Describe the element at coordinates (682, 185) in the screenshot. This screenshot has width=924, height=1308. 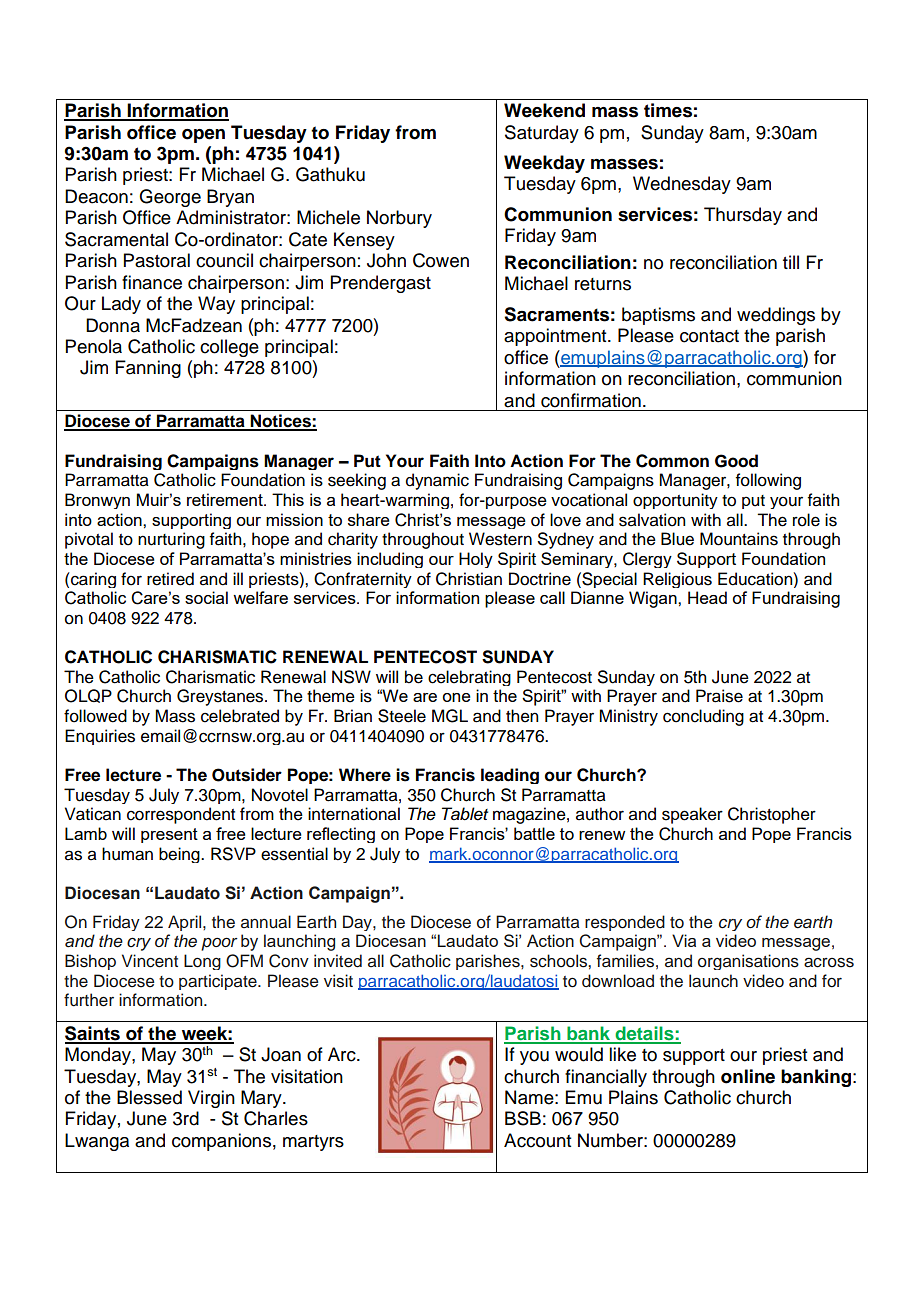
I see `Wednesday` at that location.
